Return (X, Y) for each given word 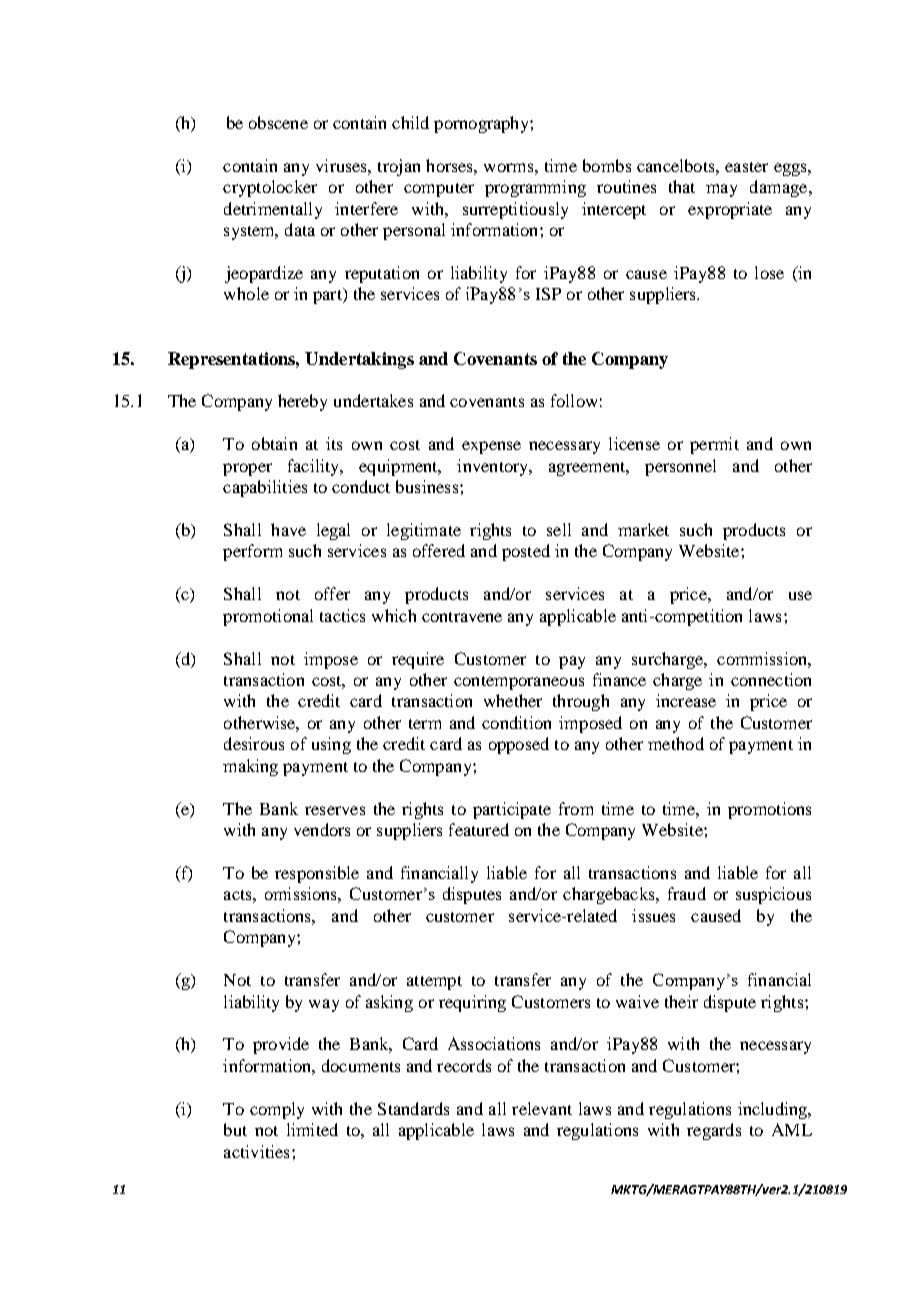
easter (746, 167)
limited (312, 1129)
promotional (268, 617)
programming (535, 188)
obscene (278, 122)
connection (771, 679)
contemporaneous (519, 683)
